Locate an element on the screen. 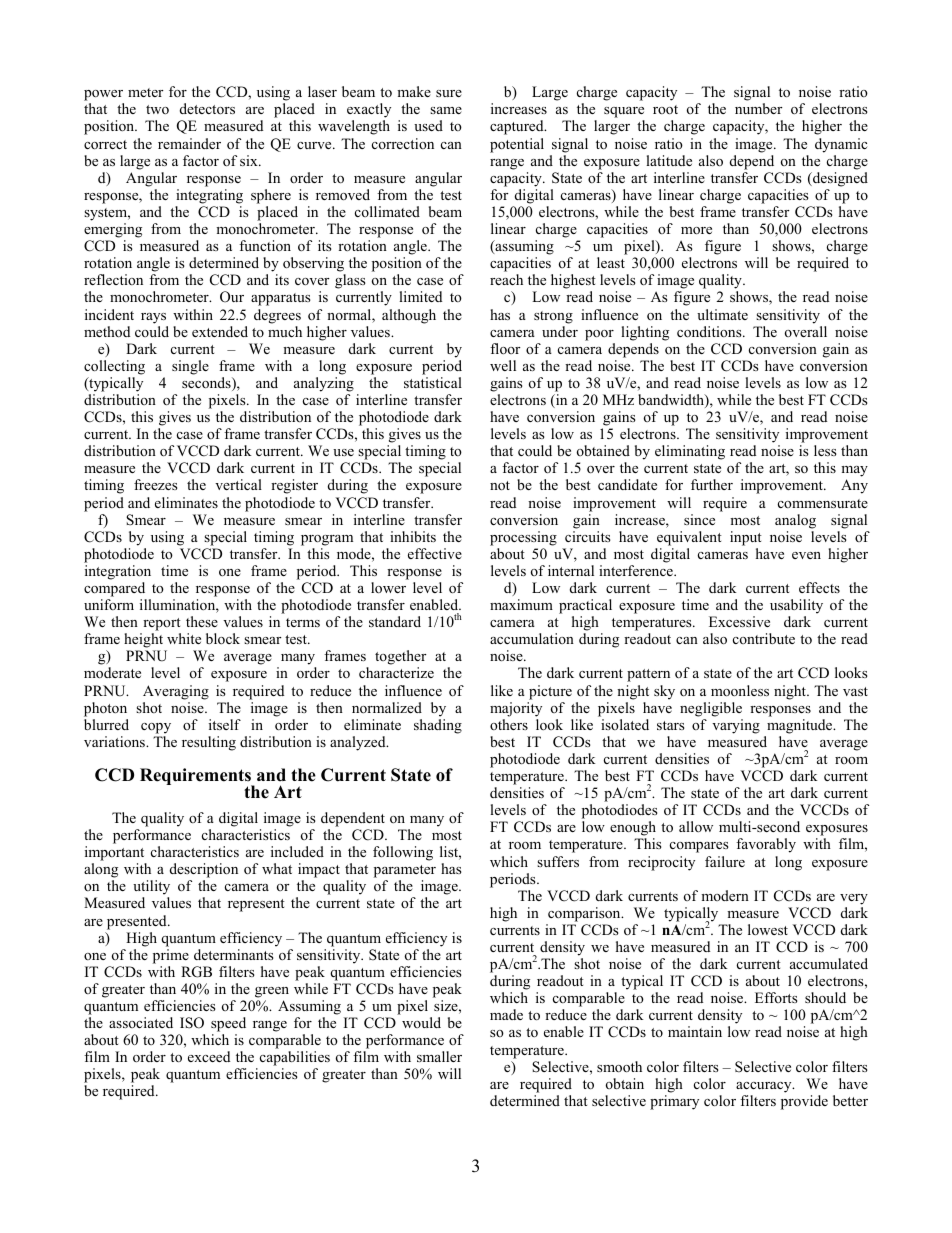 Image resolution: width=952 pixels, height=1233 pixels. eliminating is located at coordinates (690, 452).
